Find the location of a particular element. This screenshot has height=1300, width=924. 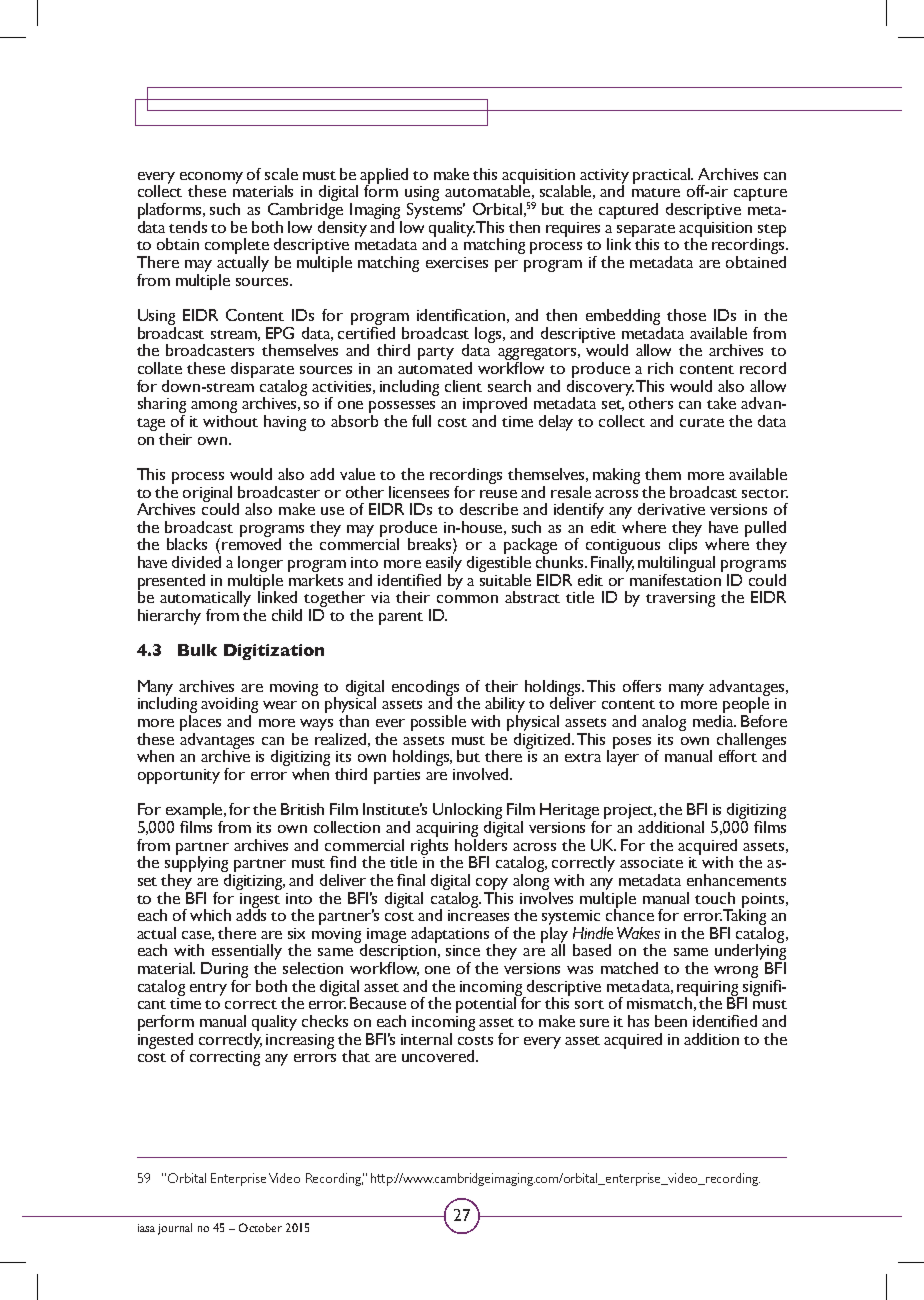

wrong is located at coordinates (736, 972).
